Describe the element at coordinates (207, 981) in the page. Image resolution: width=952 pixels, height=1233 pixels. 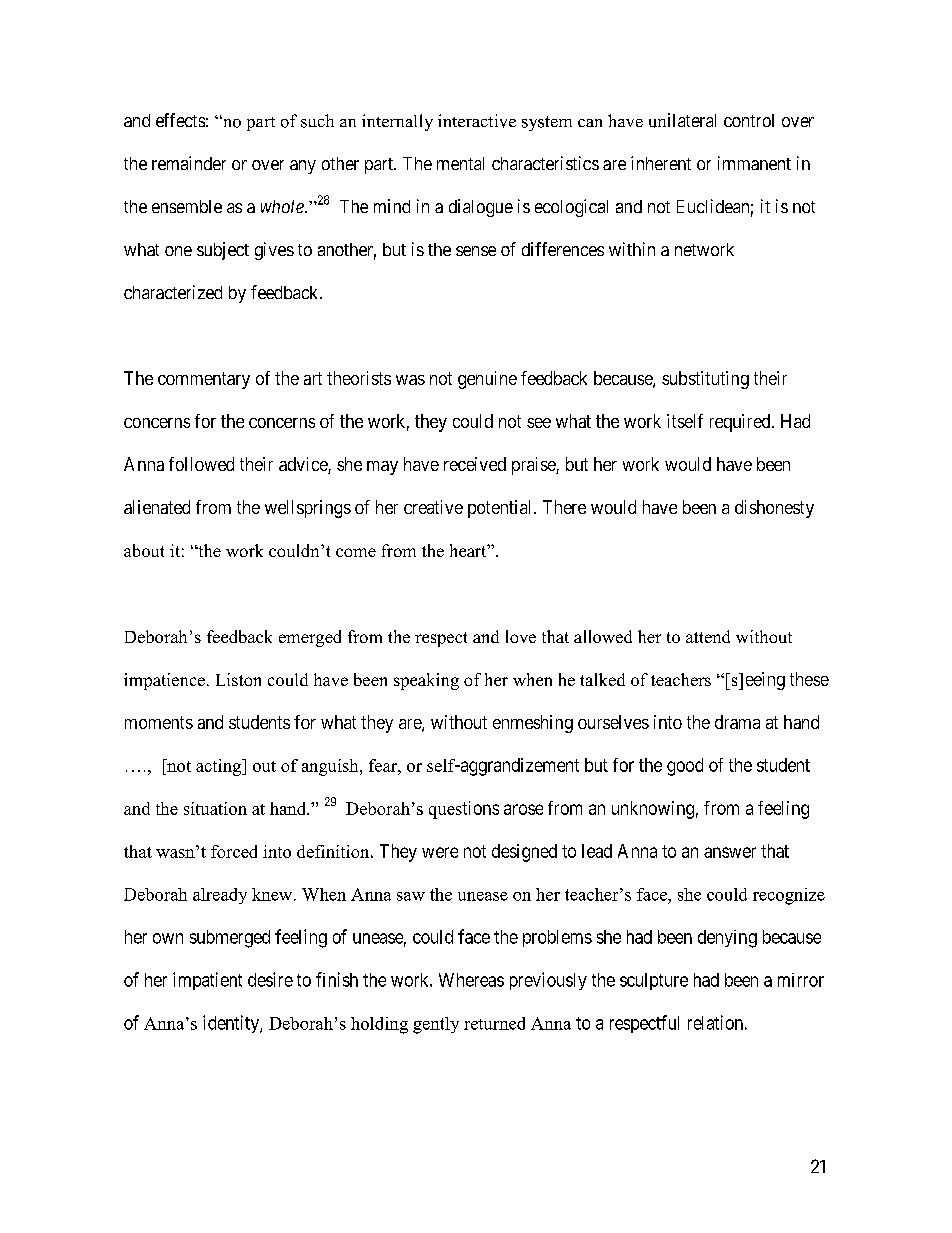
I see `impatient` at that location.
